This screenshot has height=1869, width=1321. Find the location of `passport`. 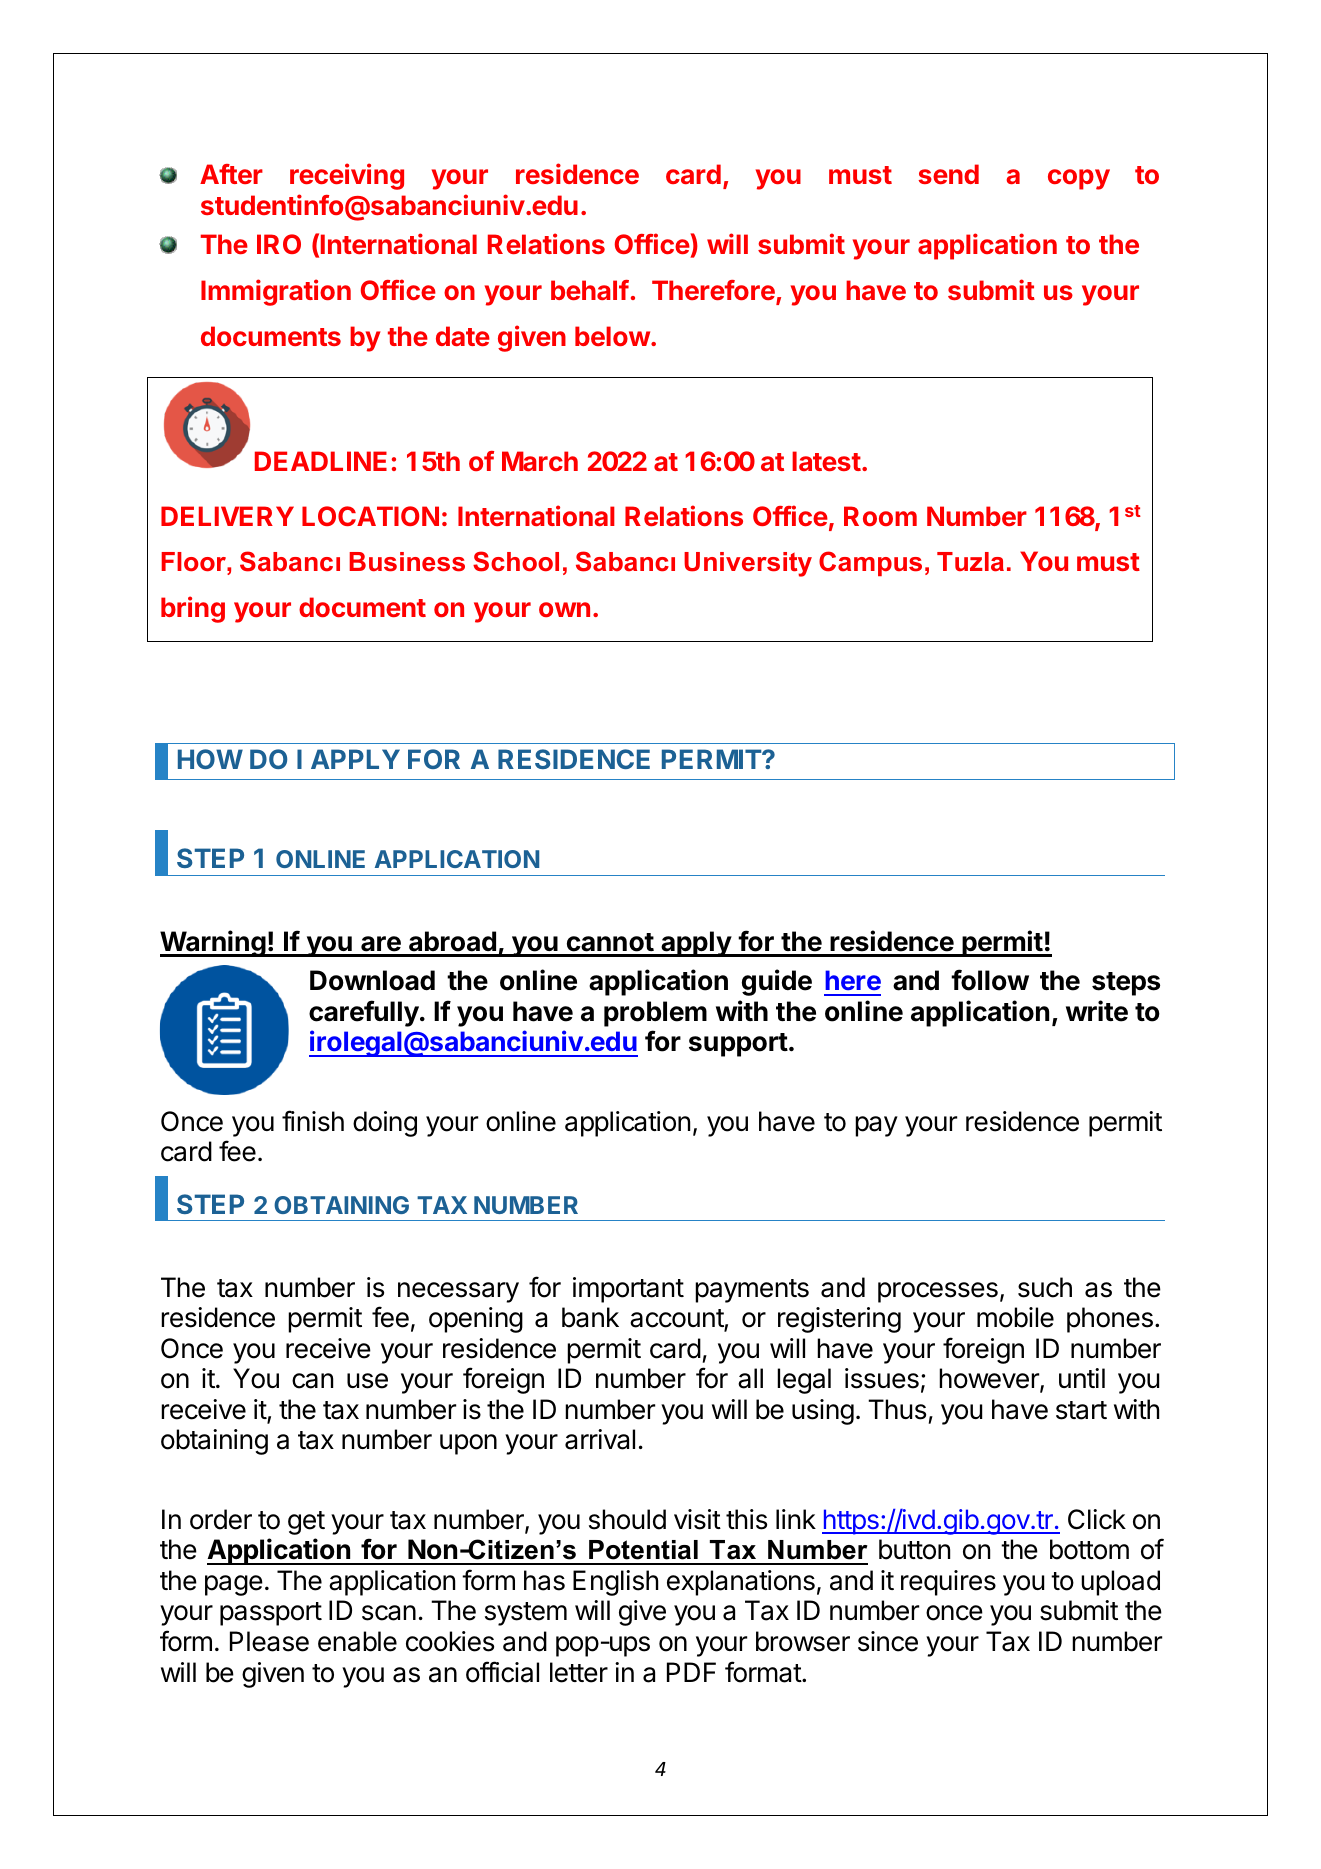

passport is located at coordinates (271, 1614).
